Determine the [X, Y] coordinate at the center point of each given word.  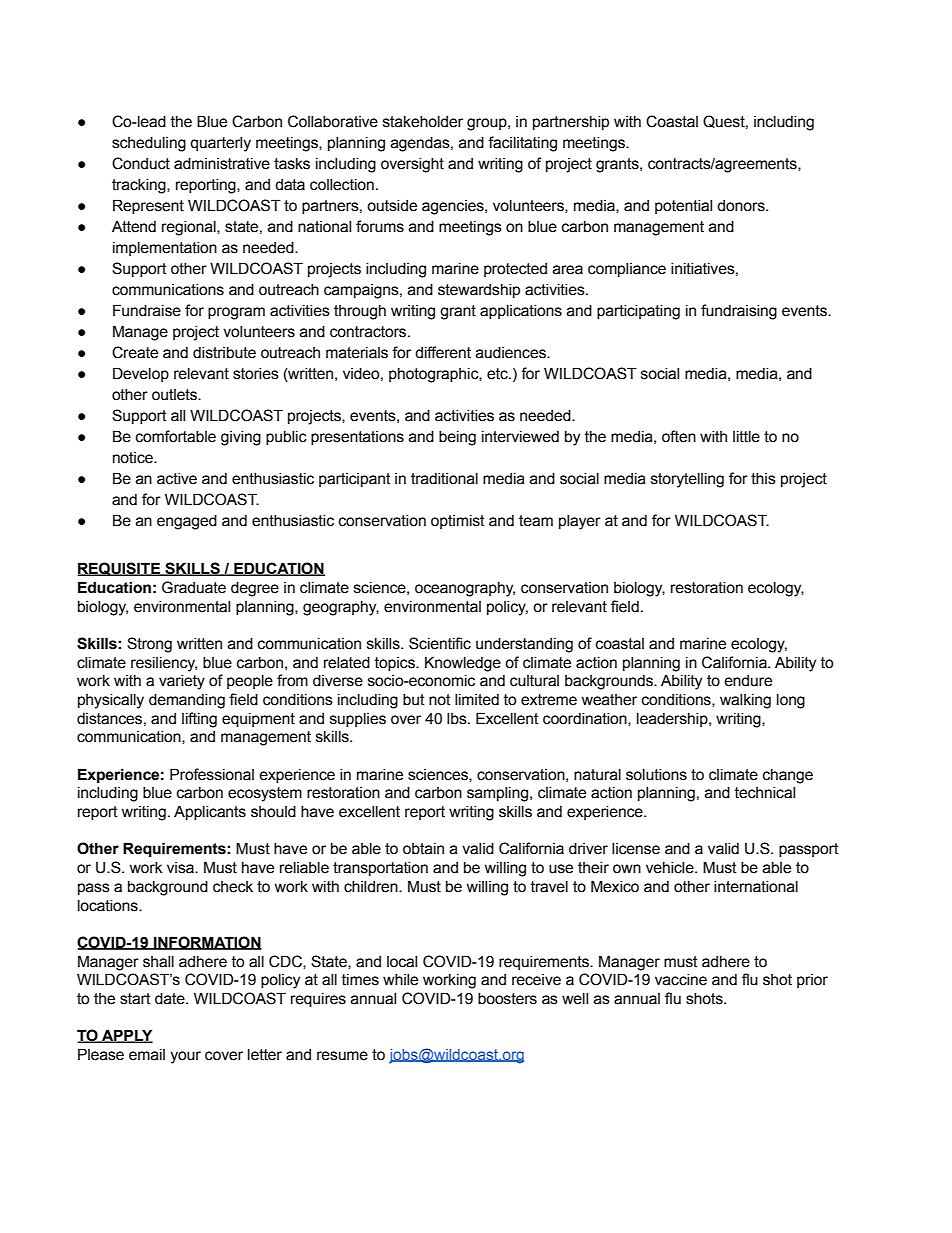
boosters [507, 999]
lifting [199, 720]
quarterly [220, 144]
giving [241, 438]
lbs [458, 719]
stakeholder [423, 122]
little [746, 437]
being [457, 438]
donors [742, 206]
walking [745, 701]
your [185, 1057]
